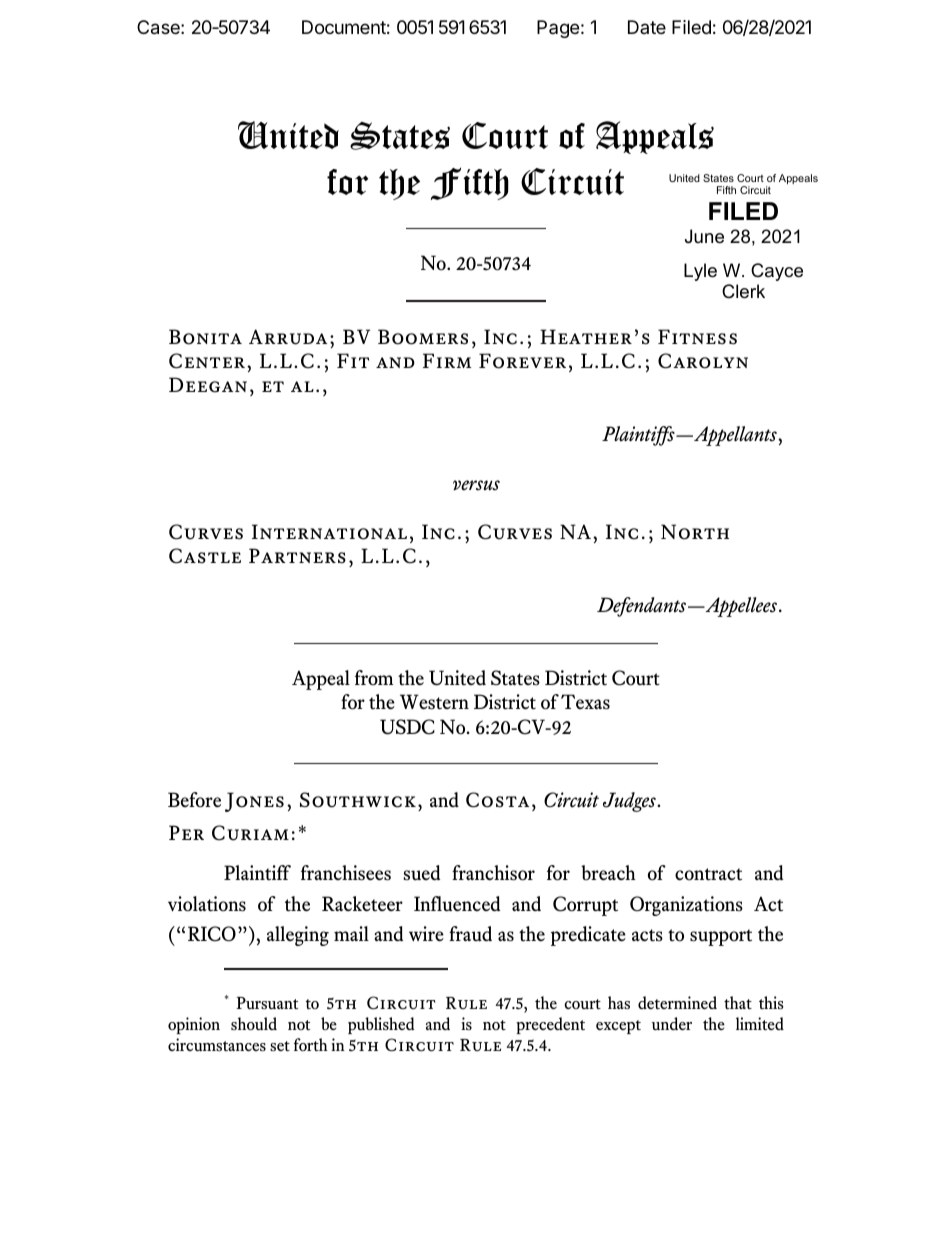  Describe the element at coordinates (423, 337) in the screenshot. I see `Boomers` at that location.
